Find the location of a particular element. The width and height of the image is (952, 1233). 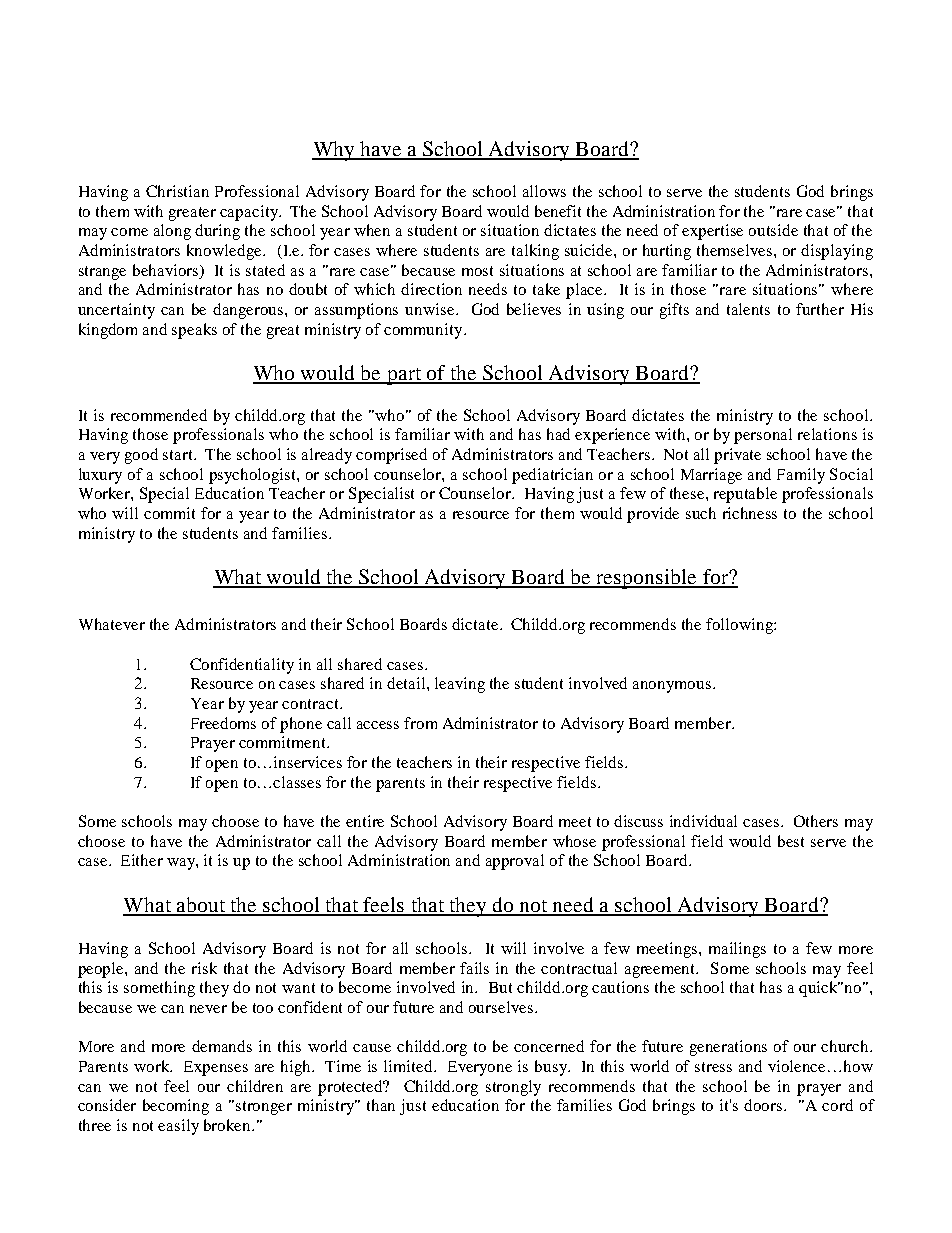

strongly is located at coordinates (513, 1088).
